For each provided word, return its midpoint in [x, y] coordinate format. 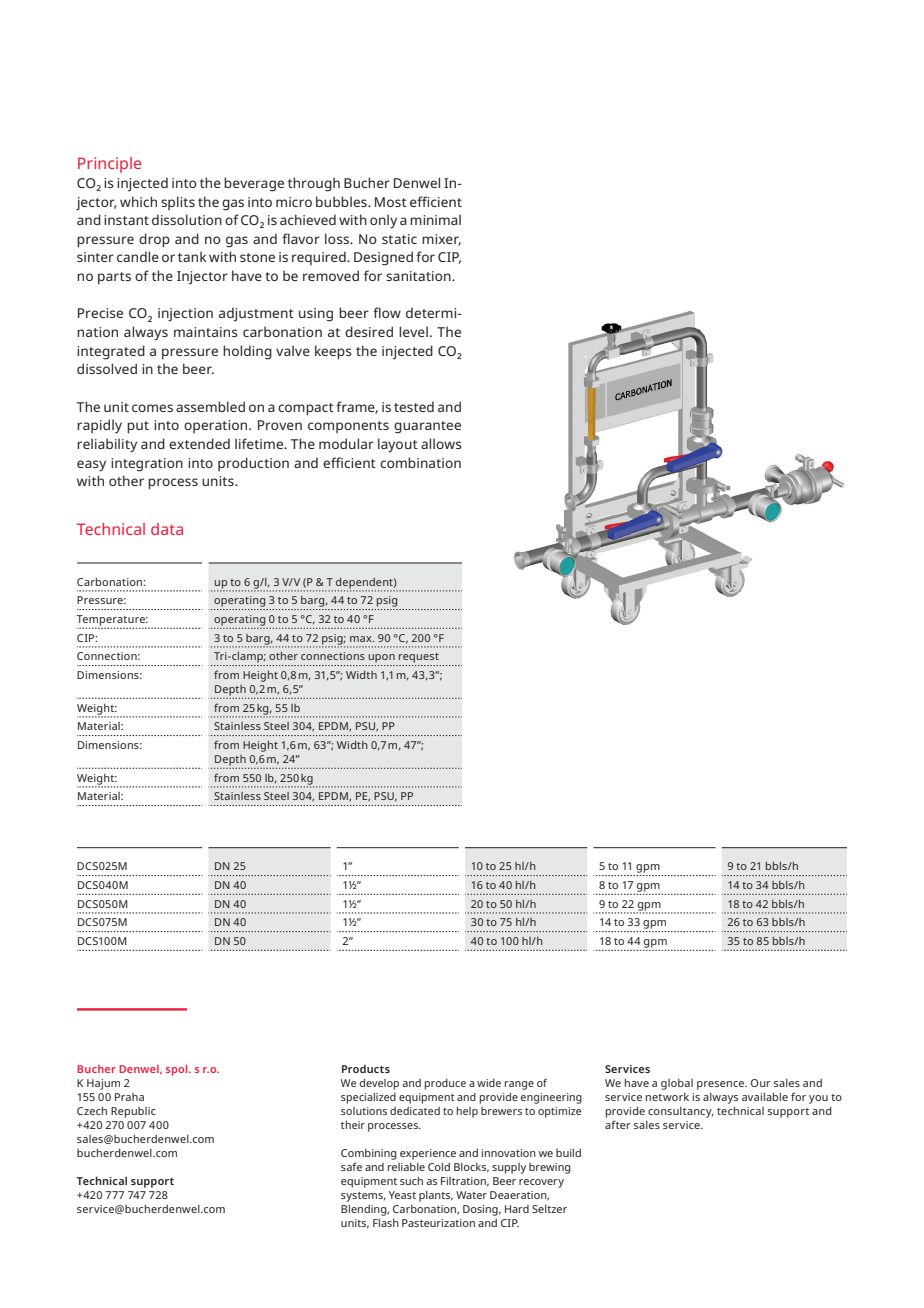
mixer [441, 240]
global [677, 1084]
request [419, 658]
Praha [129, 1097]
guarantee [427, 427]
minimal [435, 219]
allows [441, 443]
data [167, 529]
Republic [133, 1112]
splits [178, 203]
